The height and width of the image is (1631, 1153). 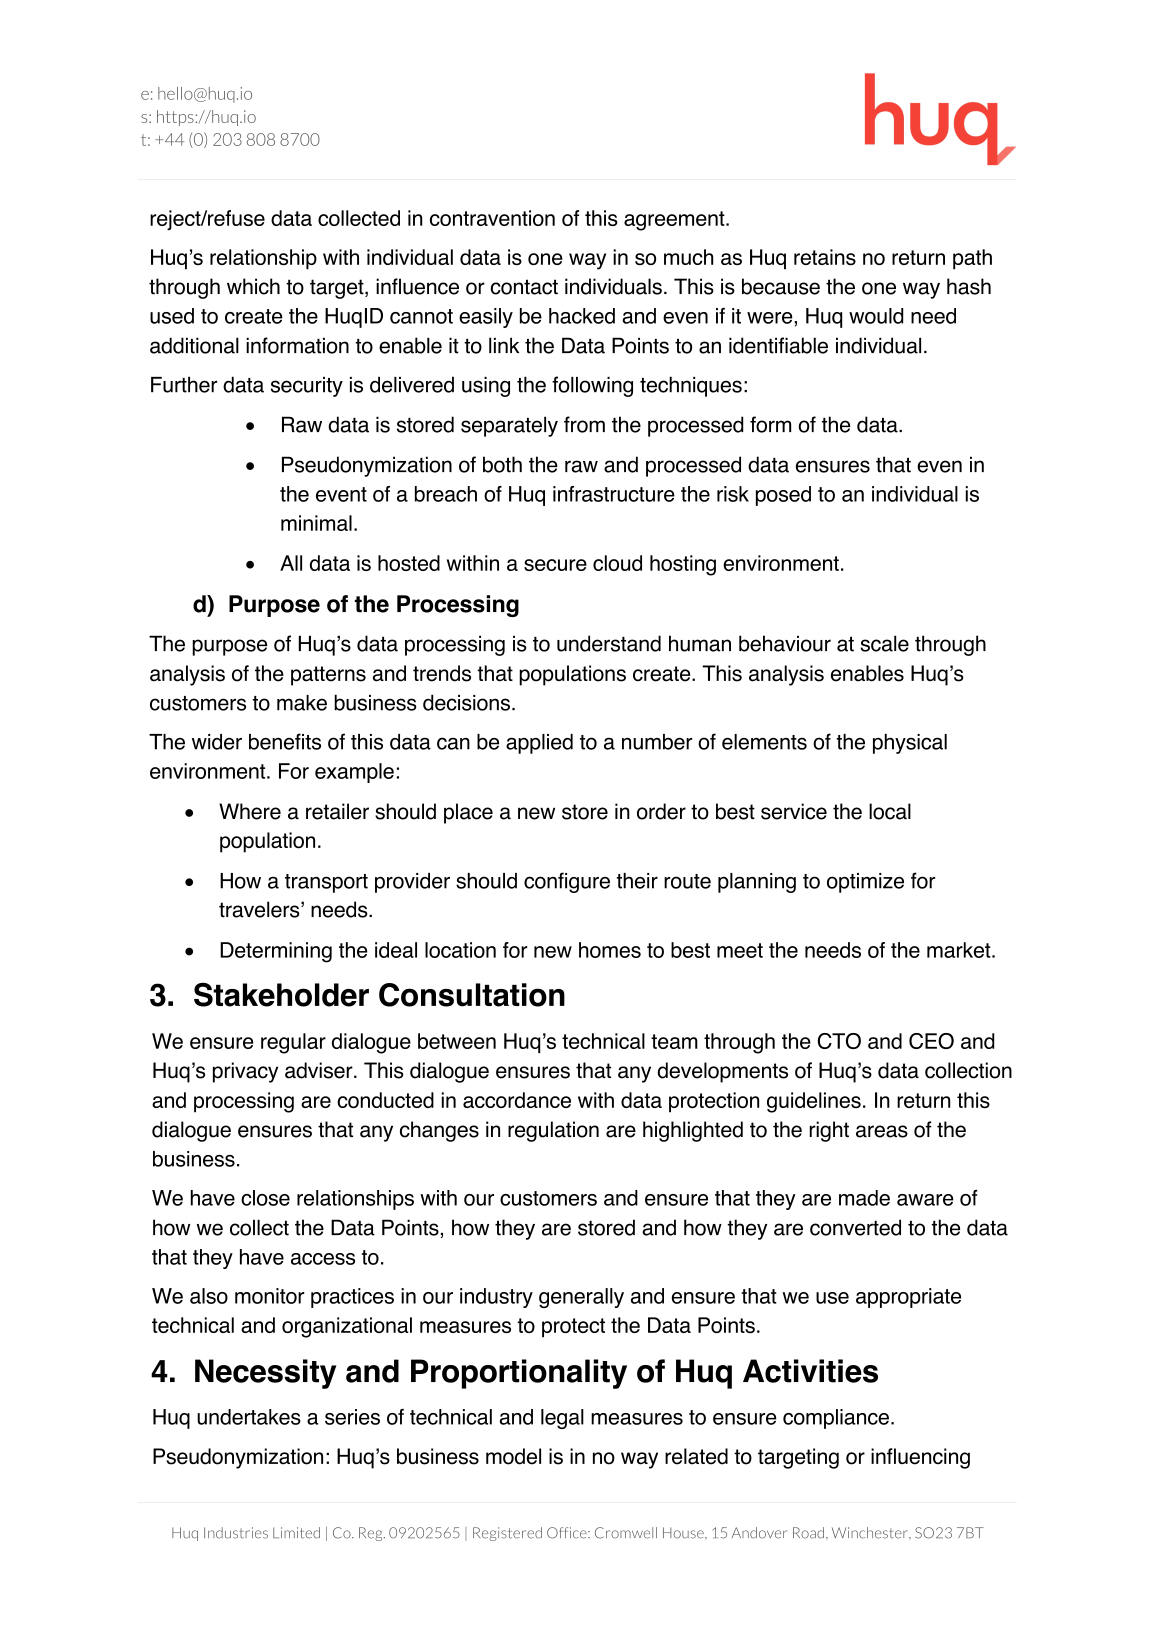 I want to click on configure, so click(x=567, y=882).
